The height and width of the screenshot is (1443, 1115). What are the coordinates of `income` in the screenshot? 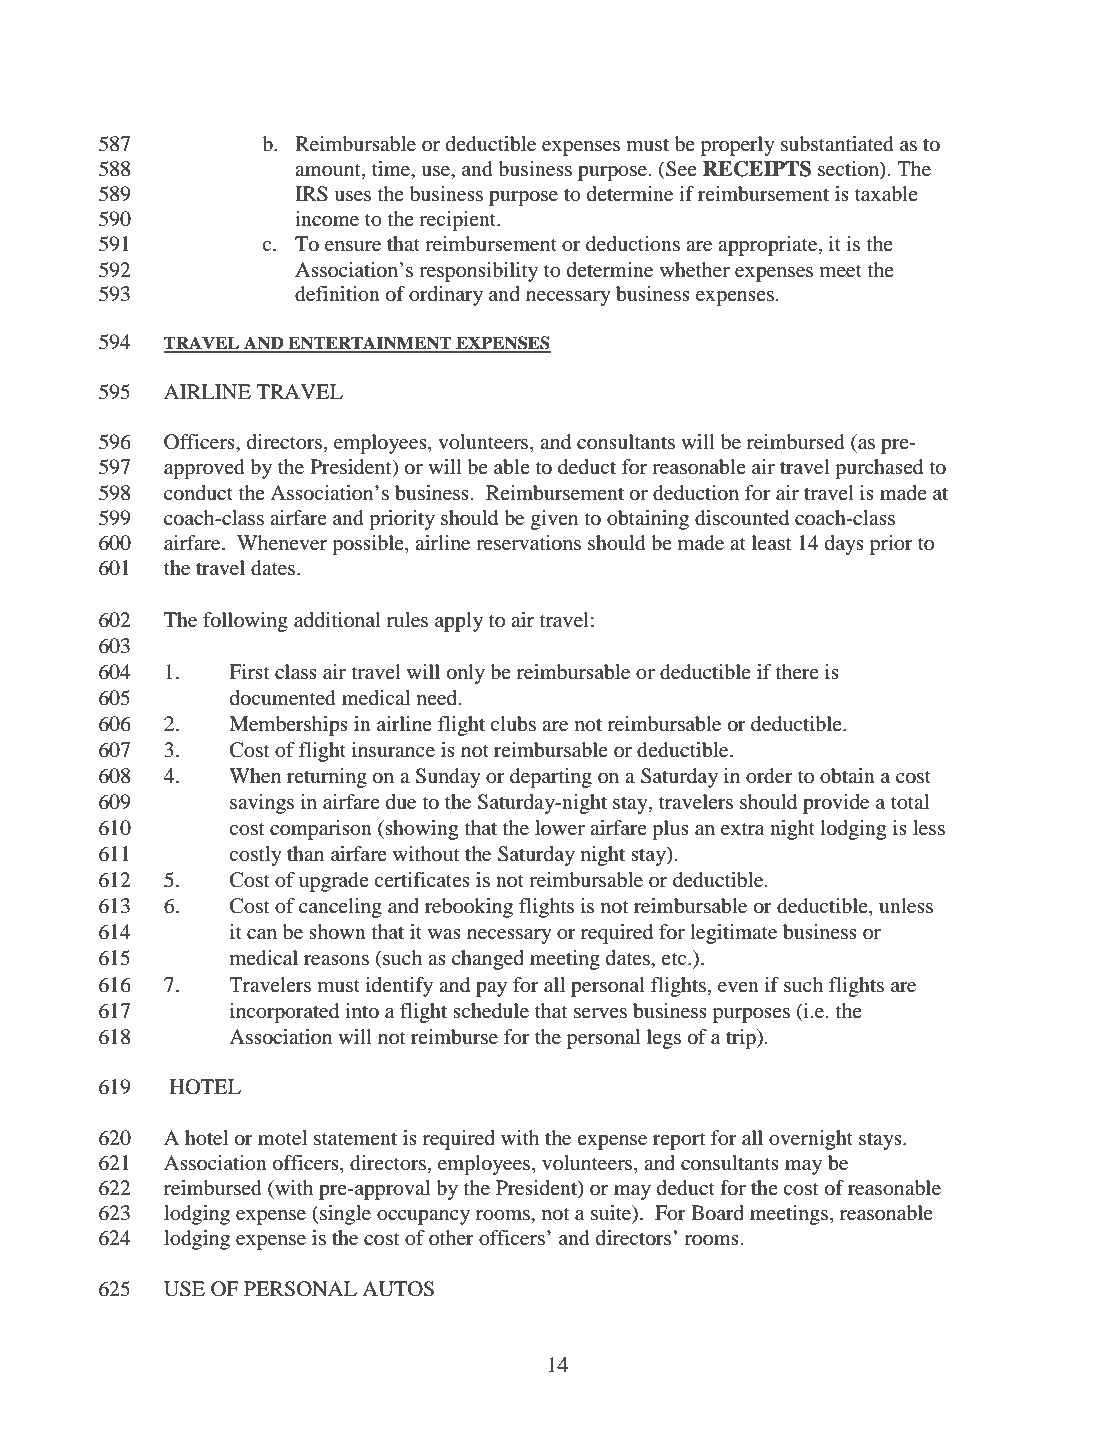 It's located at (327, 219).
